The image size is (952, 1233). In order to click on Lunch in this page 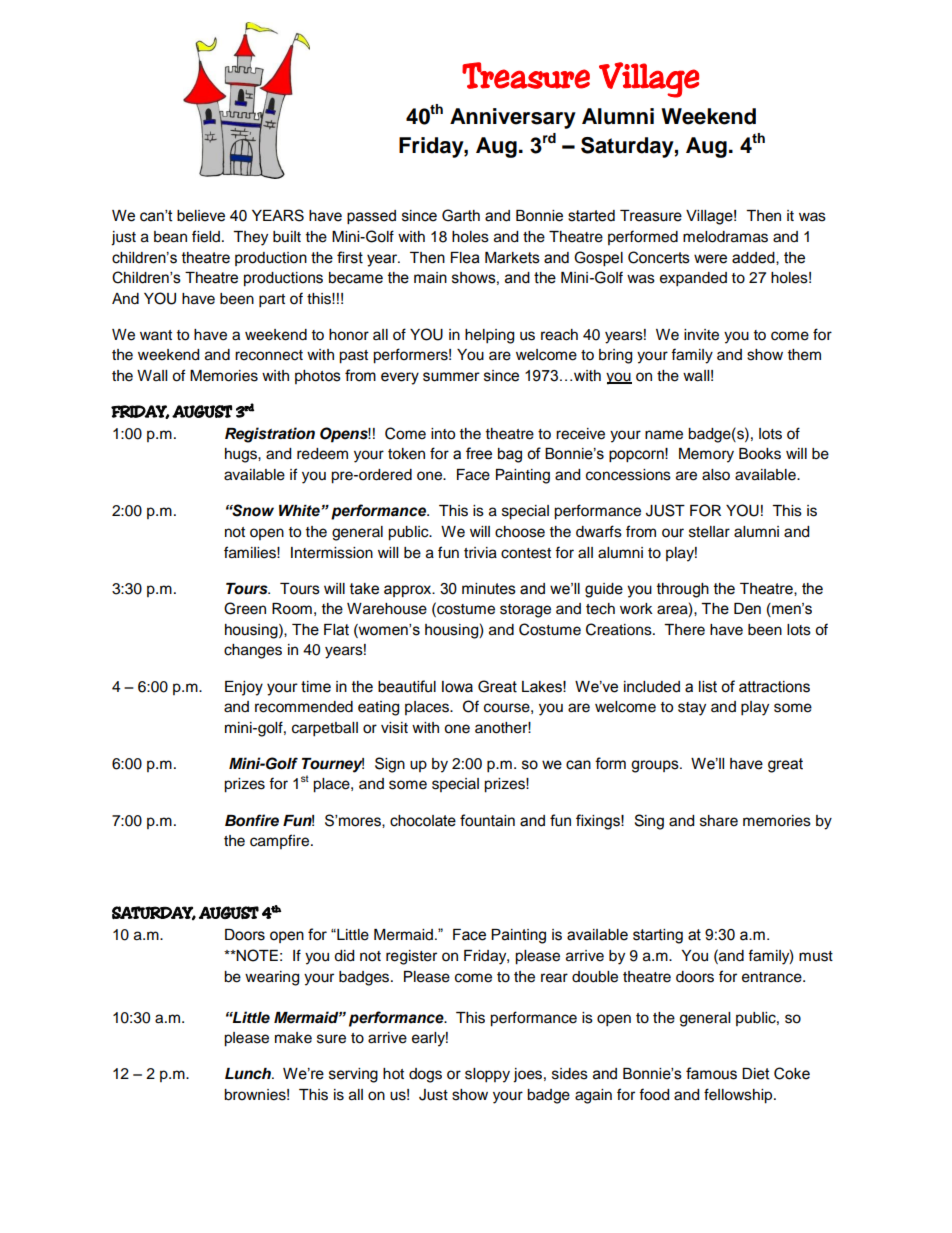, I will do `click(249, 1074)`.
